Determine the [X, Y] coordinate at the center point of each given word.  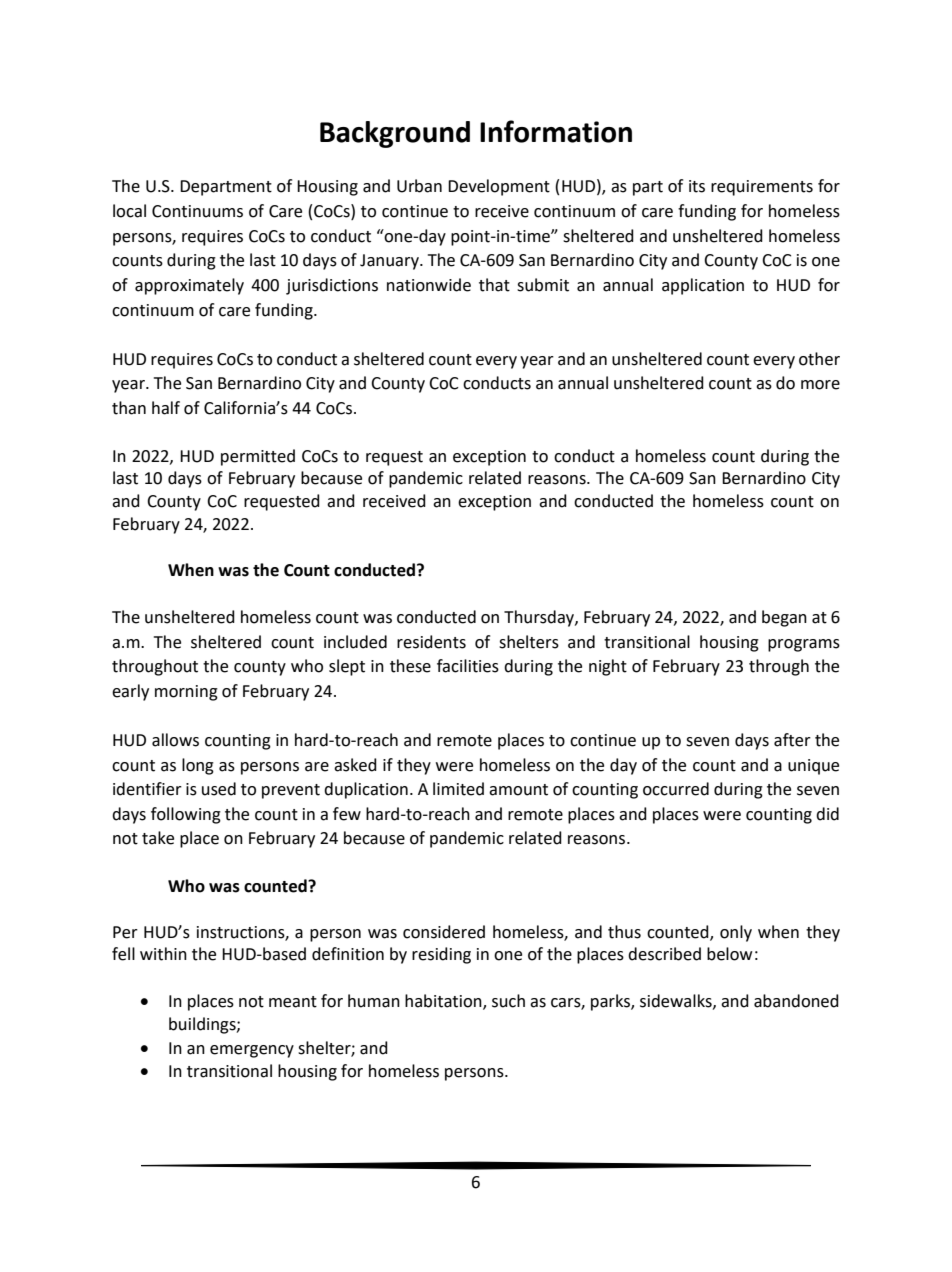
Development [499, 187]
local [129, 211]
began [784, 618]
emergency [252, 1051]
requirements [762, 188]
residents [431, 642]
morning [186, 693]
